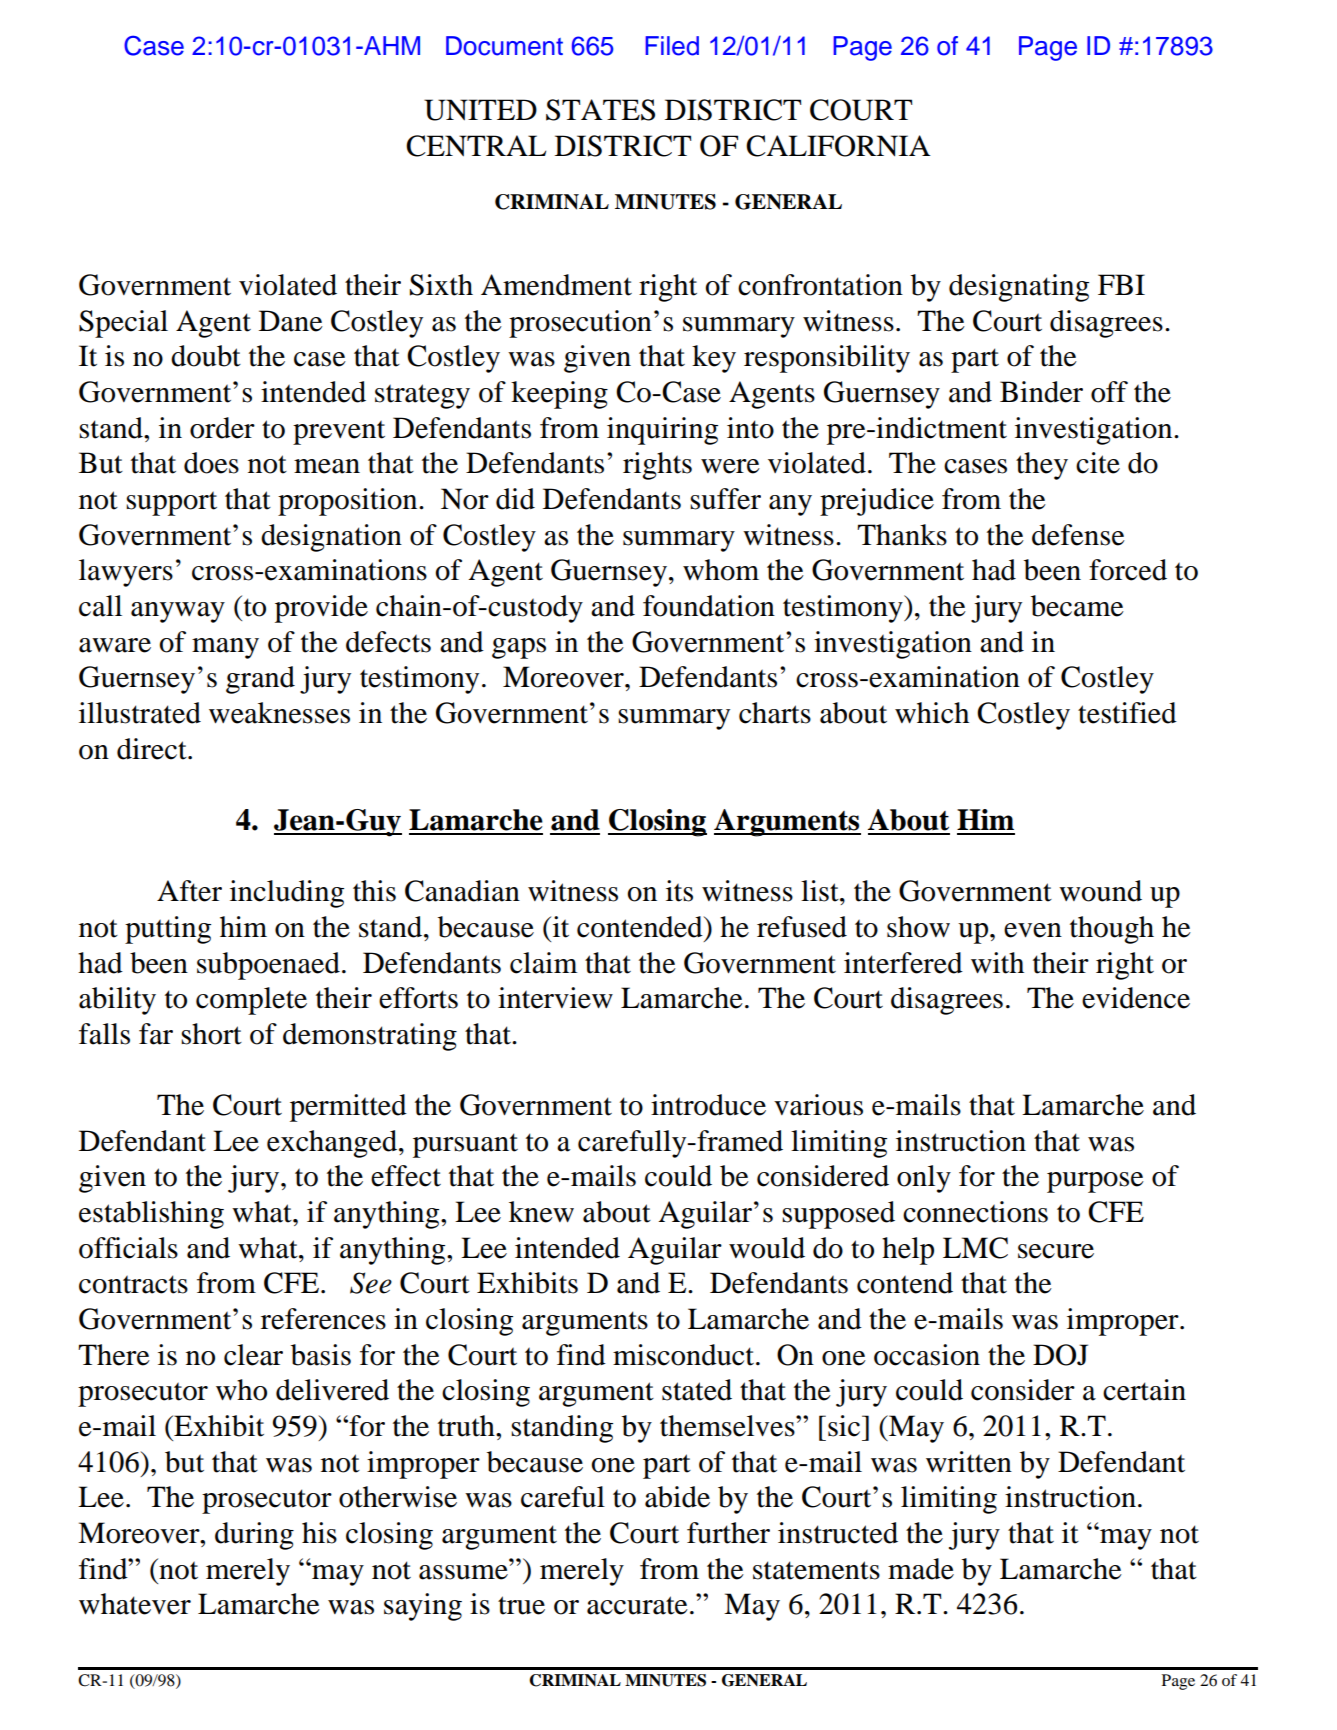 Image resolution: width=1337 pixels, height=1730 pixels. What do you see at coordinates (211, 1034) in the screenshot?
I see `short` at bounding box center [211, 1034].
